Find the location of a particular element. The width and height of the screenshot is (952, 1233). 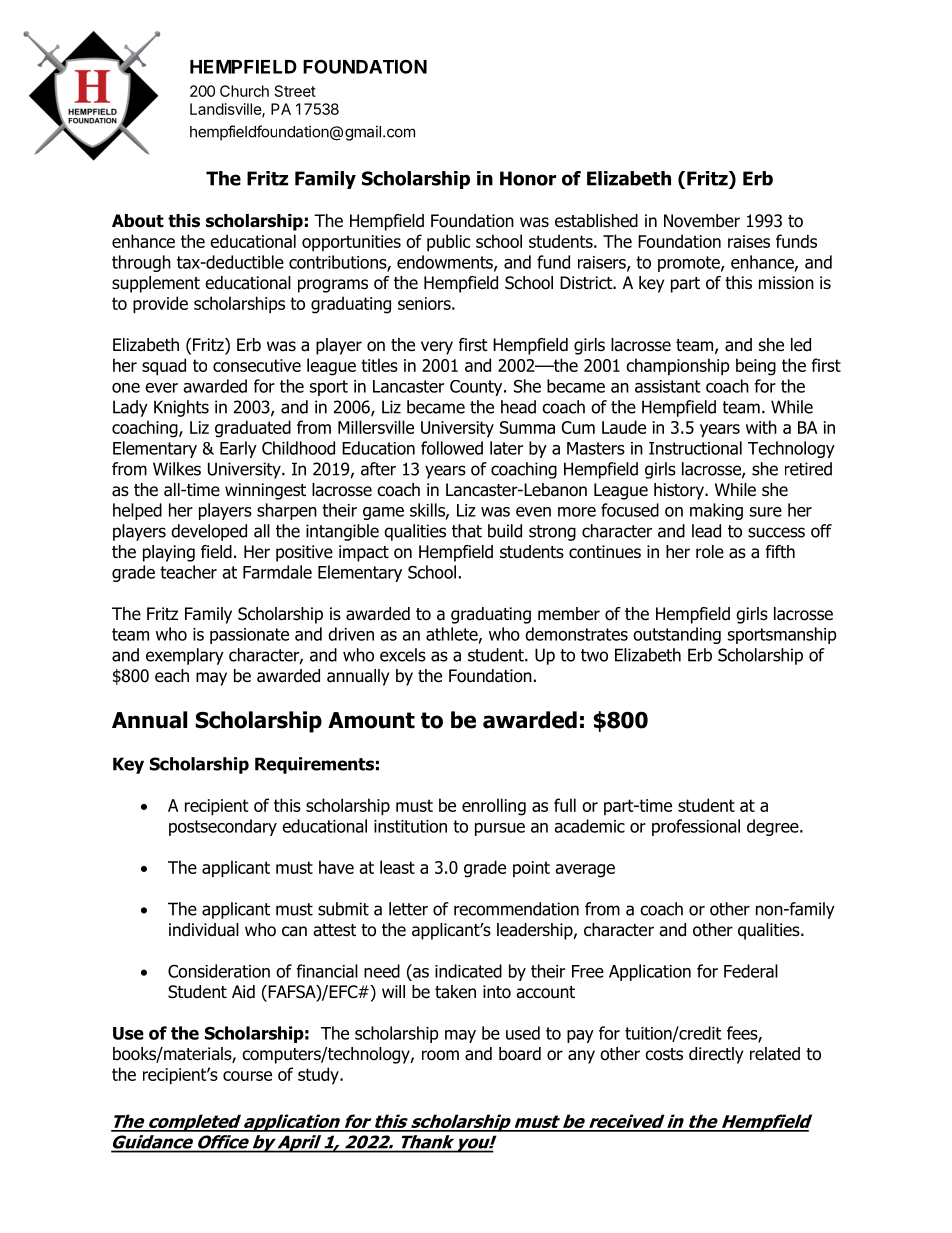

very is located at coordinates (437, 348).
